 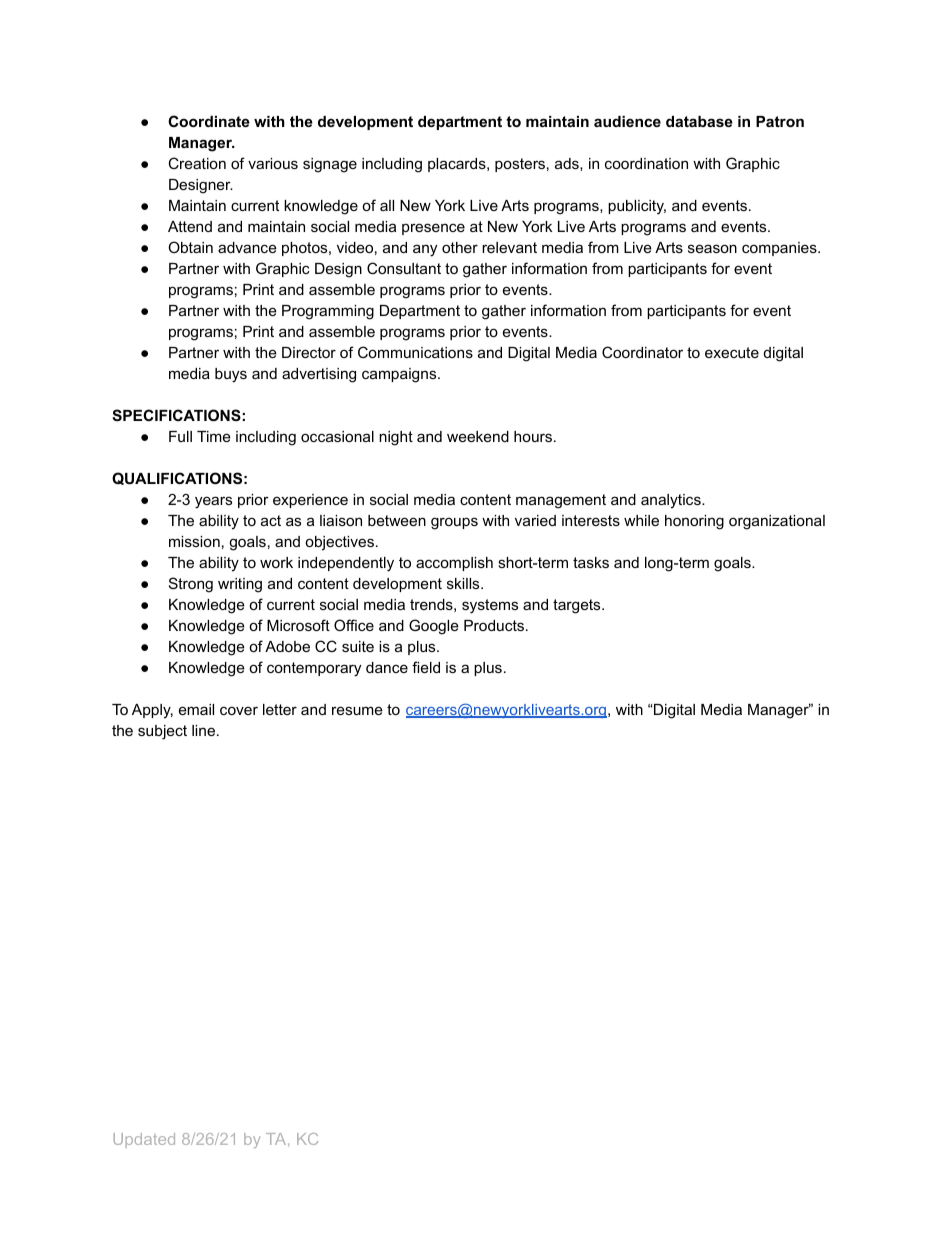 I want to click on line, so click(x=205, y=730).
